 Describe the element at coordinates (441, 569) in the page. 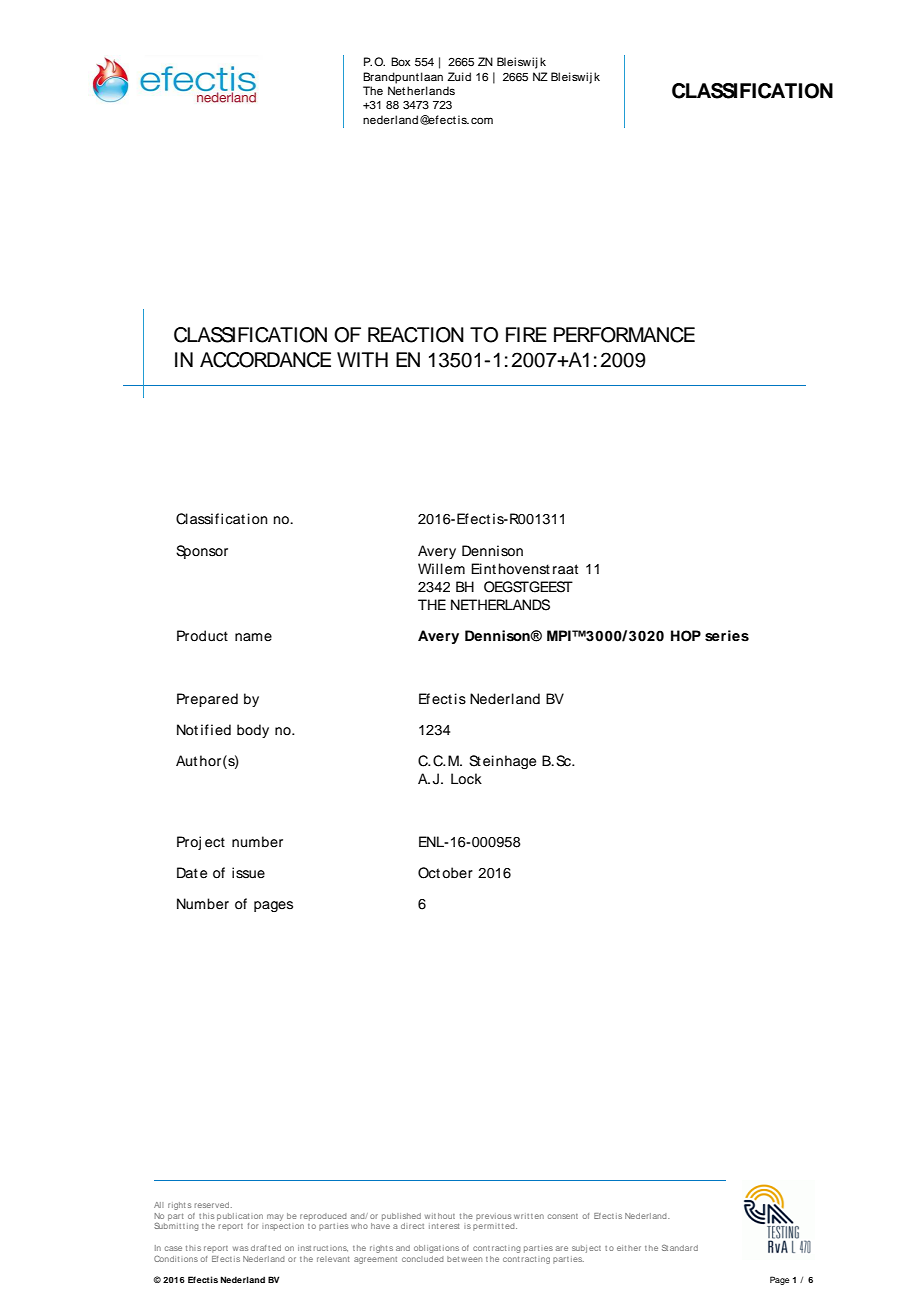

I see `Willem` at that location.
